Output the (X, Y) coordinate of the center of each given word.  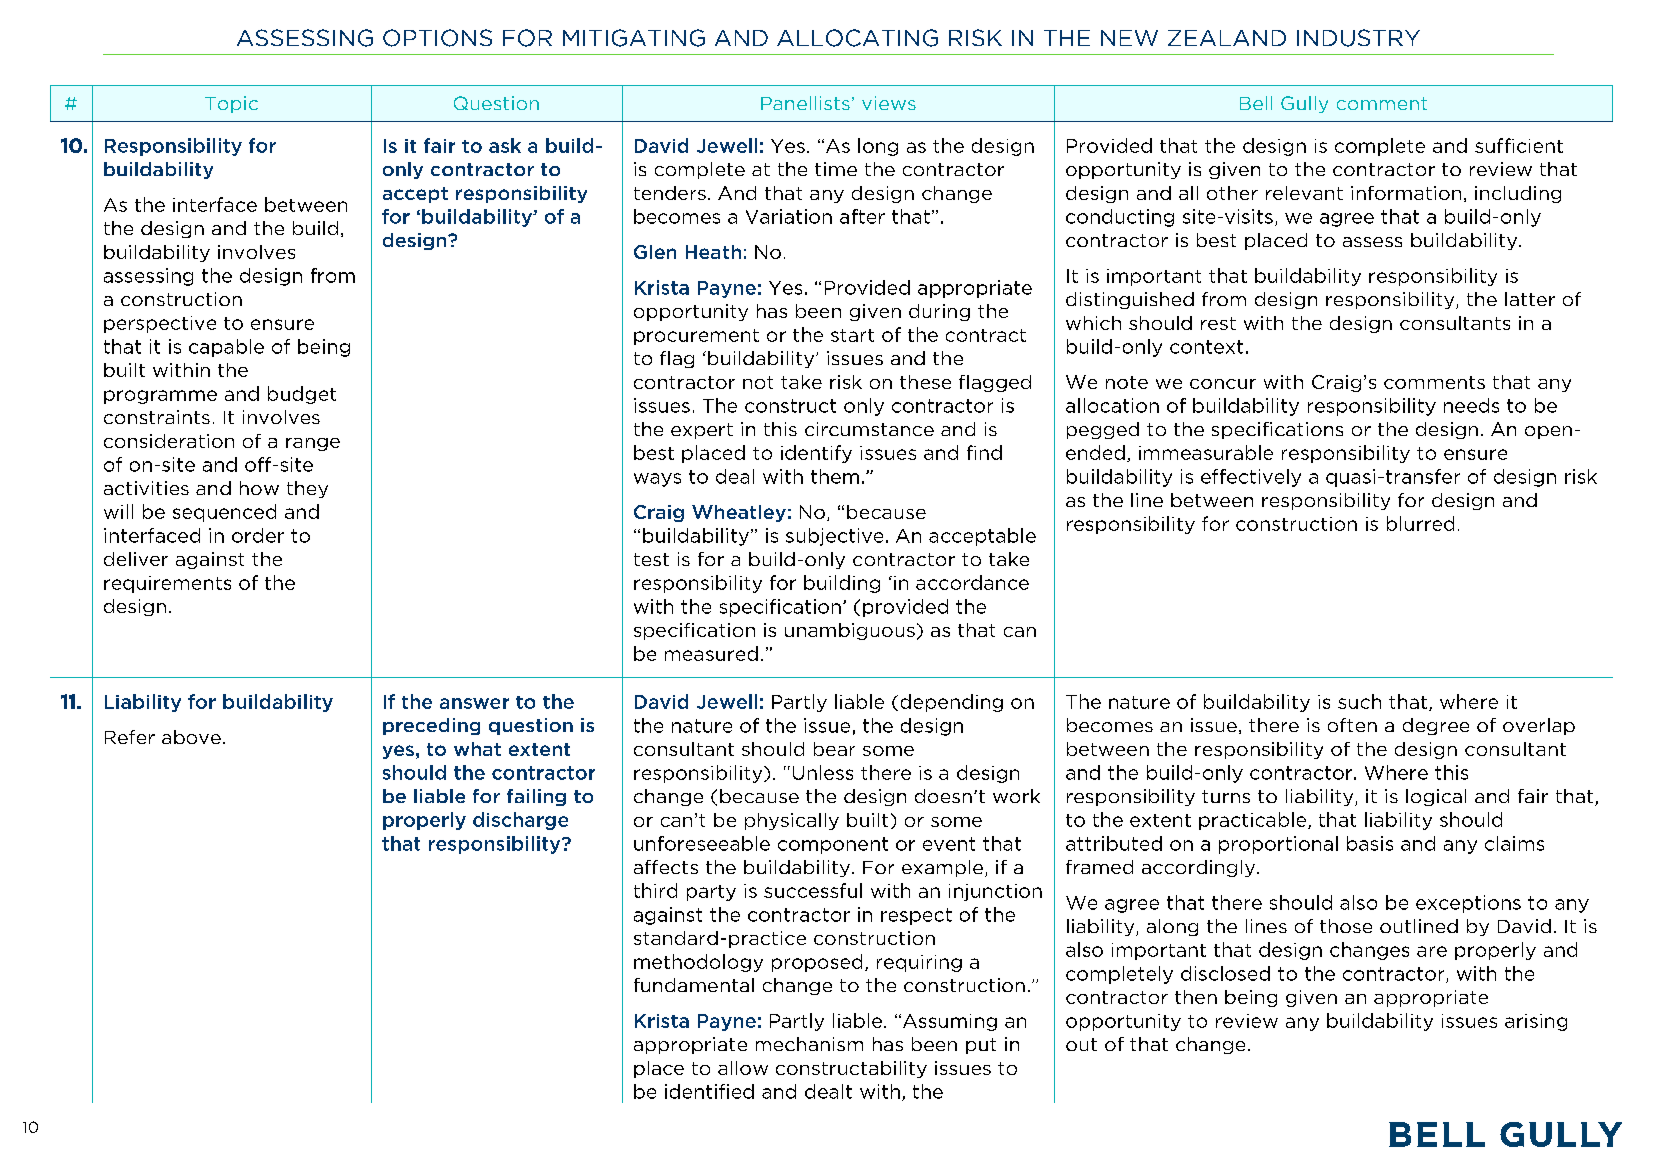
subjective (834, 537)
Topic (231, 104)
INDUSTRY (1358, 38)
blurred (1420, 523)
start (852, 335)
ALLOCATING (857, 38)
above (191, 737)
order (258, 535)
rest (1218, 323)
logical (1436, 797)
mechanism (809, 1044)
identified (709, 1091)
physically (792, 821)
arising (1536, 1022)
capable (226, 348)
